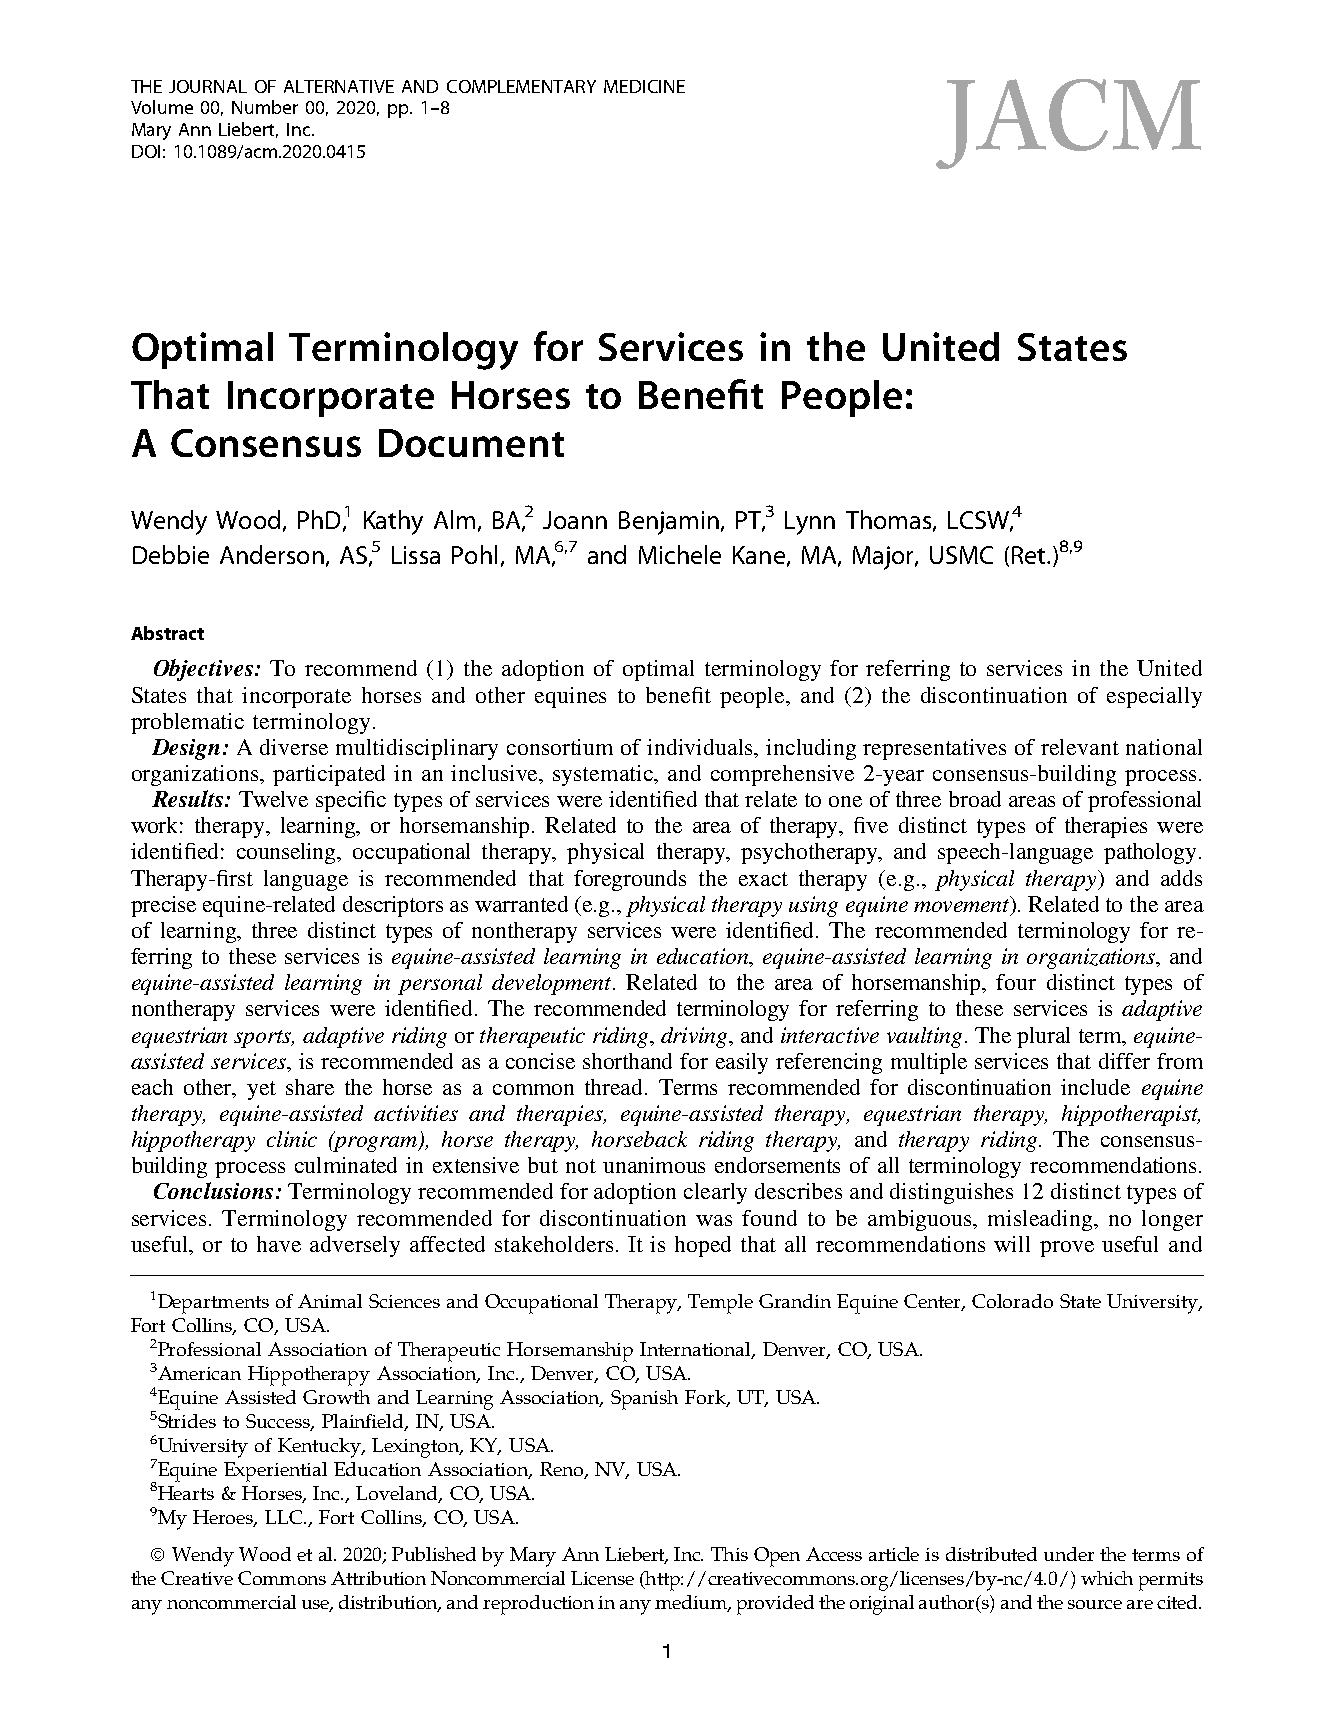  What do you see at coordinates (669, 523) in the screenshot?
I see `Benjamin` at bounding box center [669, 523].
